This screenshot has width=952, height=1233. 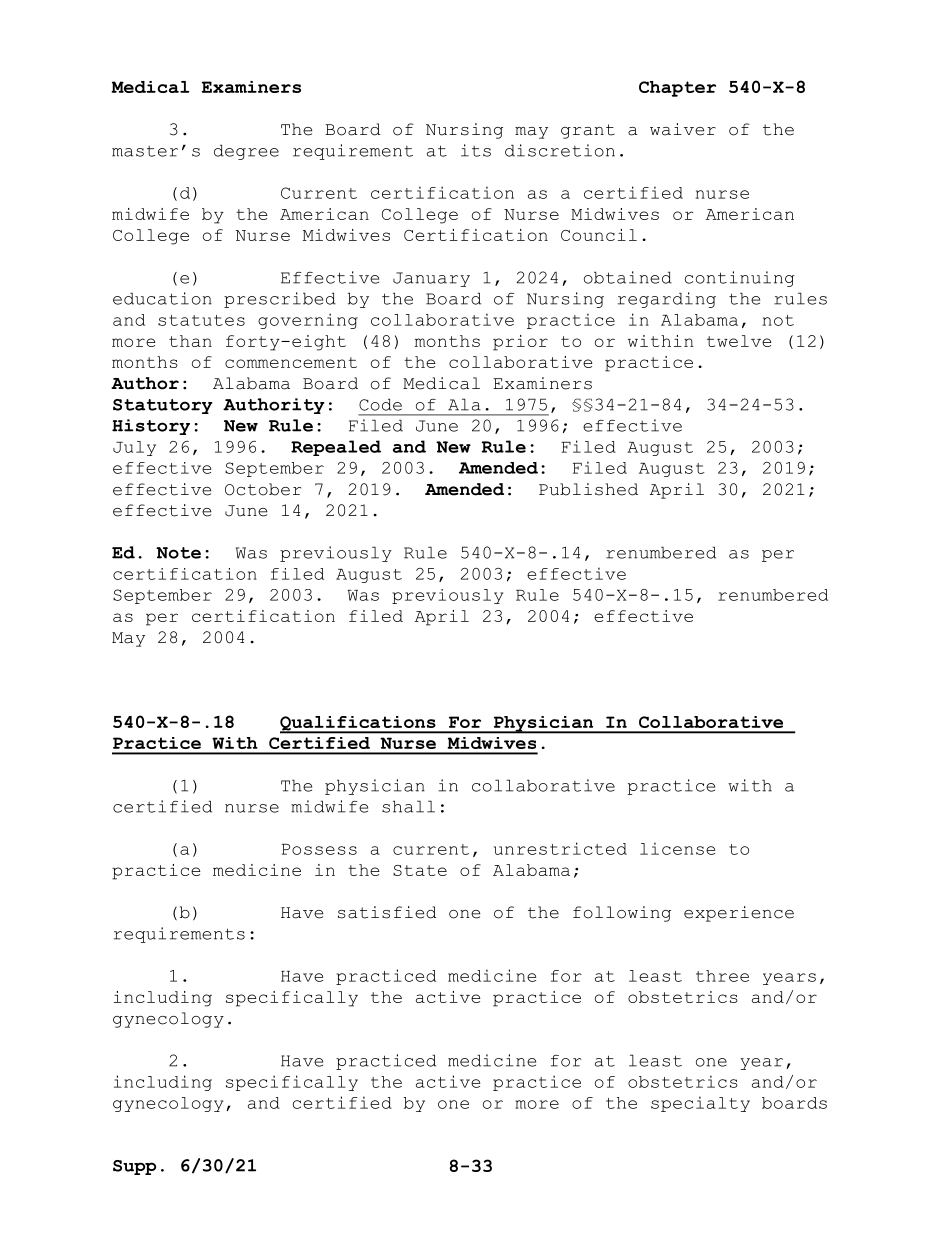 I want to click on shall, so click(x=408, y=806).
